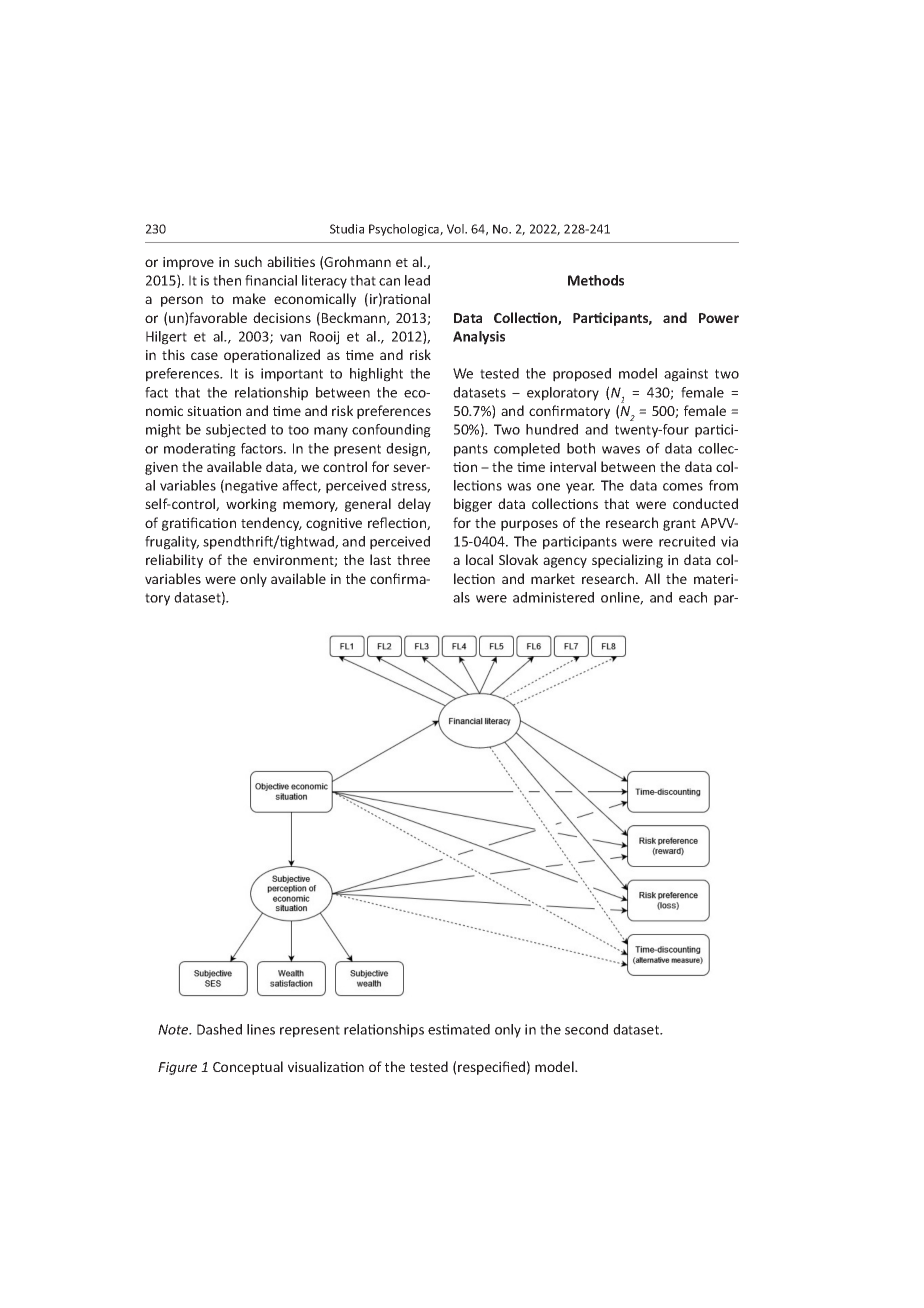  I want to click on Methods, so click(596, 280).
